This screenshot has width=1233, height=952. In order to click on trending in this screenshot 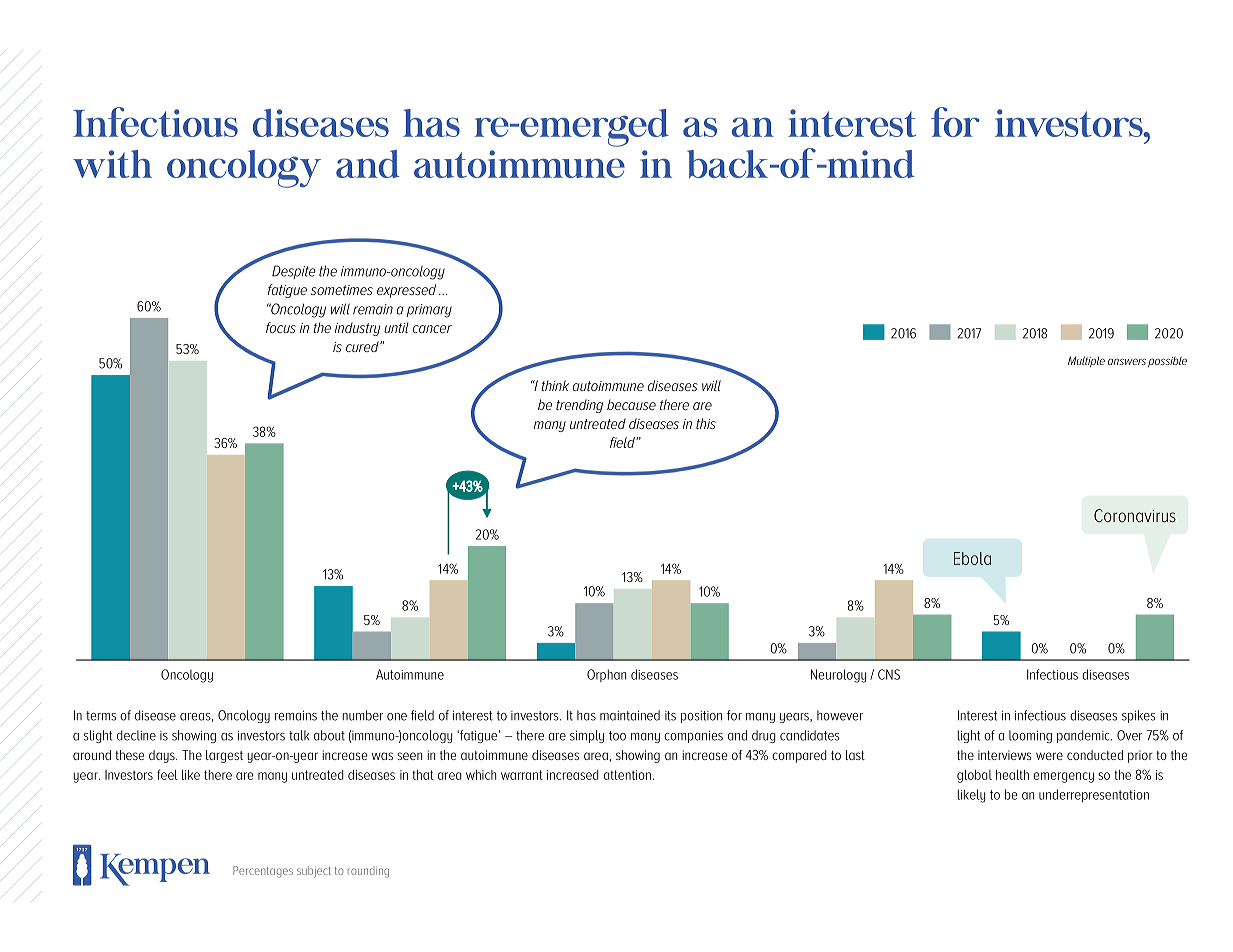, I will do `click(579, 406)`.
